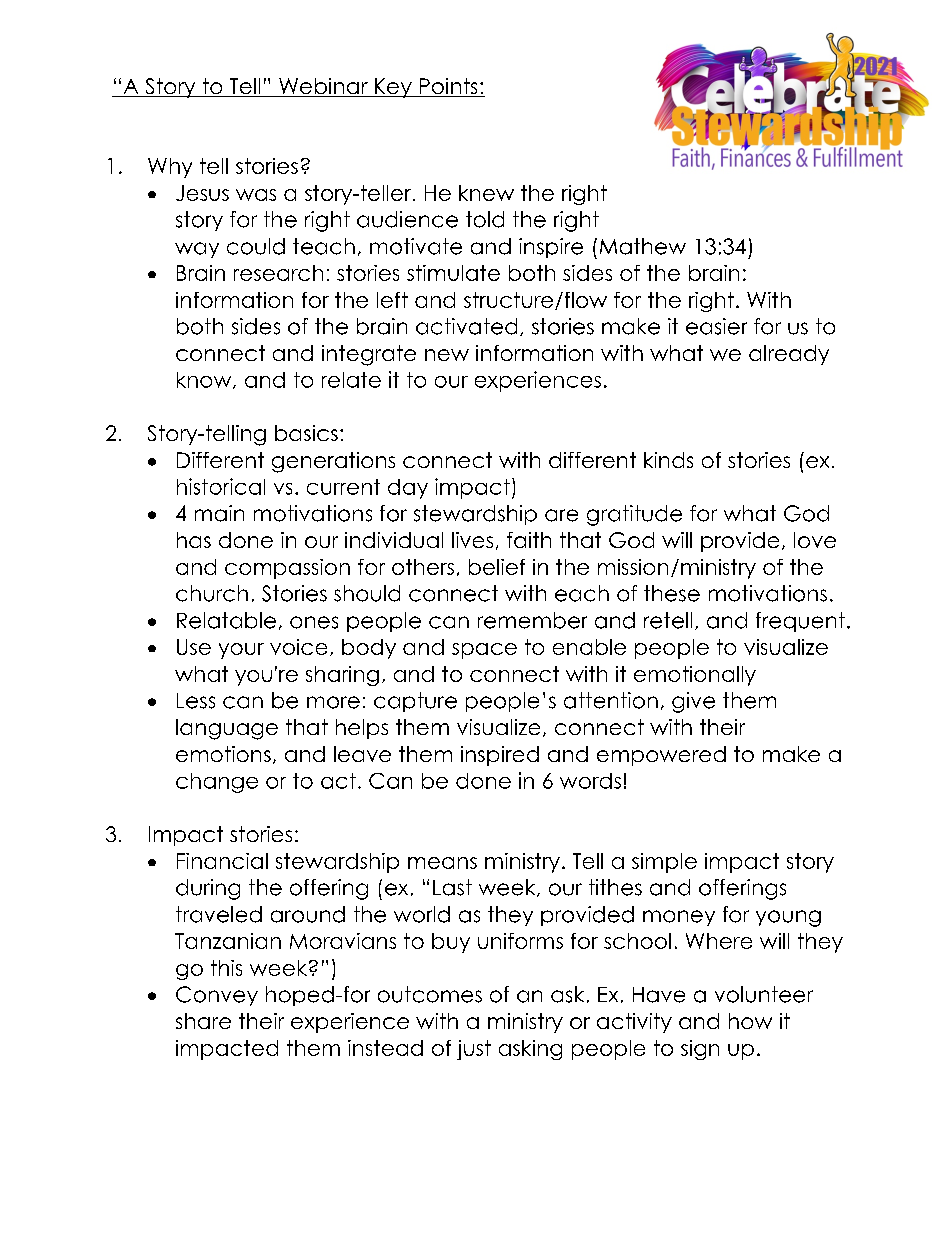 This page has height=1233, width=952. Describe the element at coordinates (415, 702) in the page. I see `capture` at that location.
